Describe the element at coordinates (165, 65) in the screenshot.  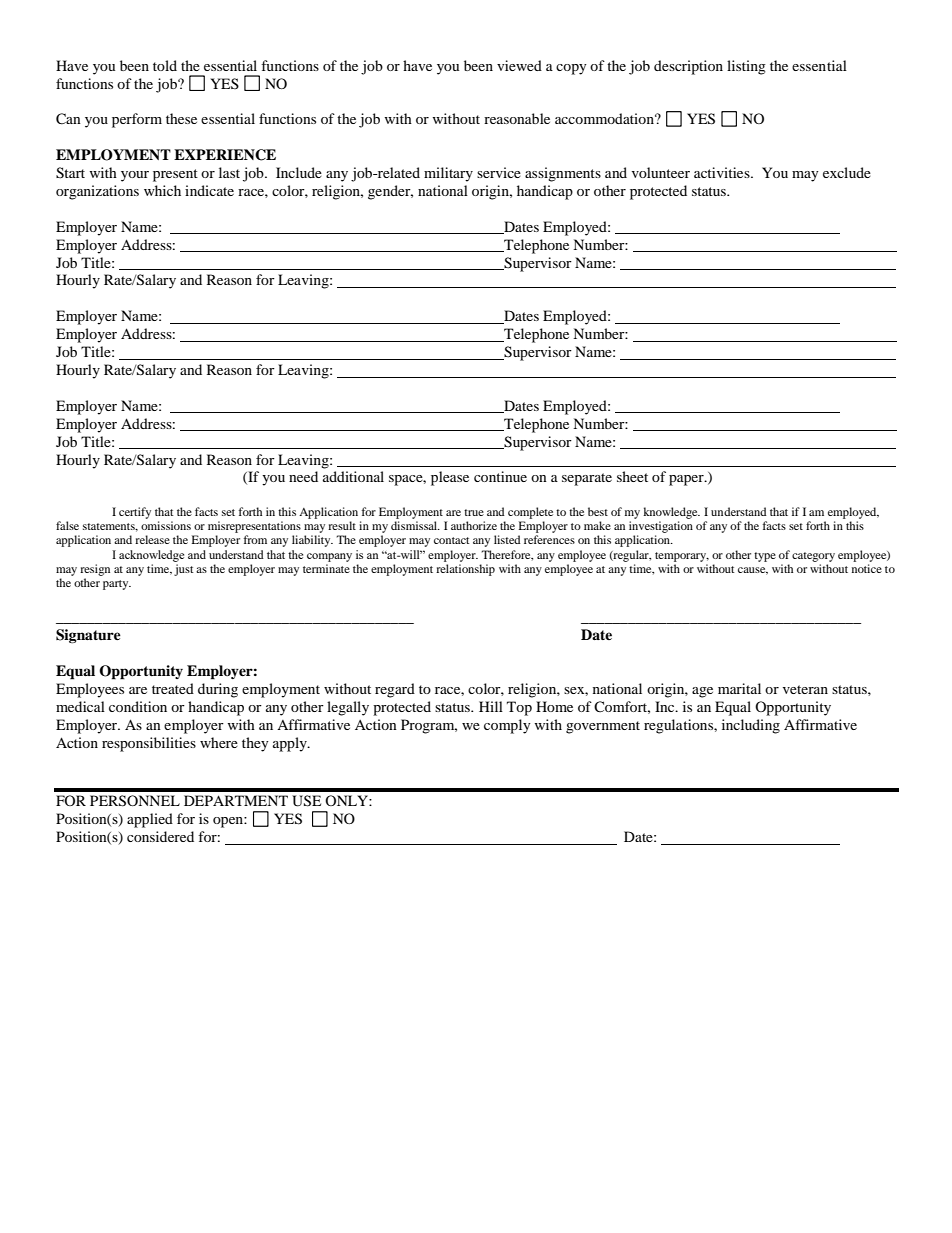
I see `told` at that location.
